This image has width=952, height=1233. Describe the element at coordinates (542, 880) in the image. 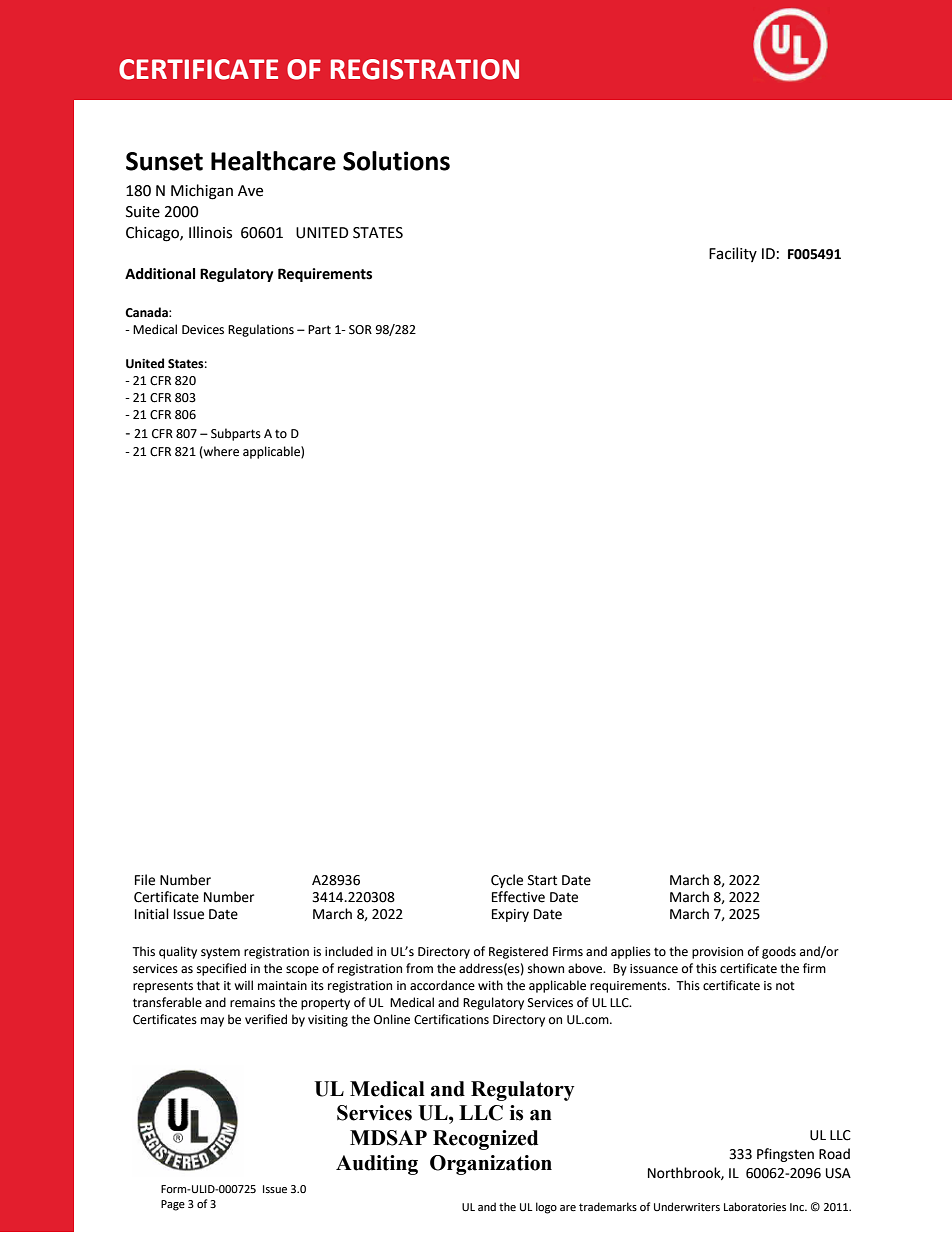

I see `Start` at that location.
